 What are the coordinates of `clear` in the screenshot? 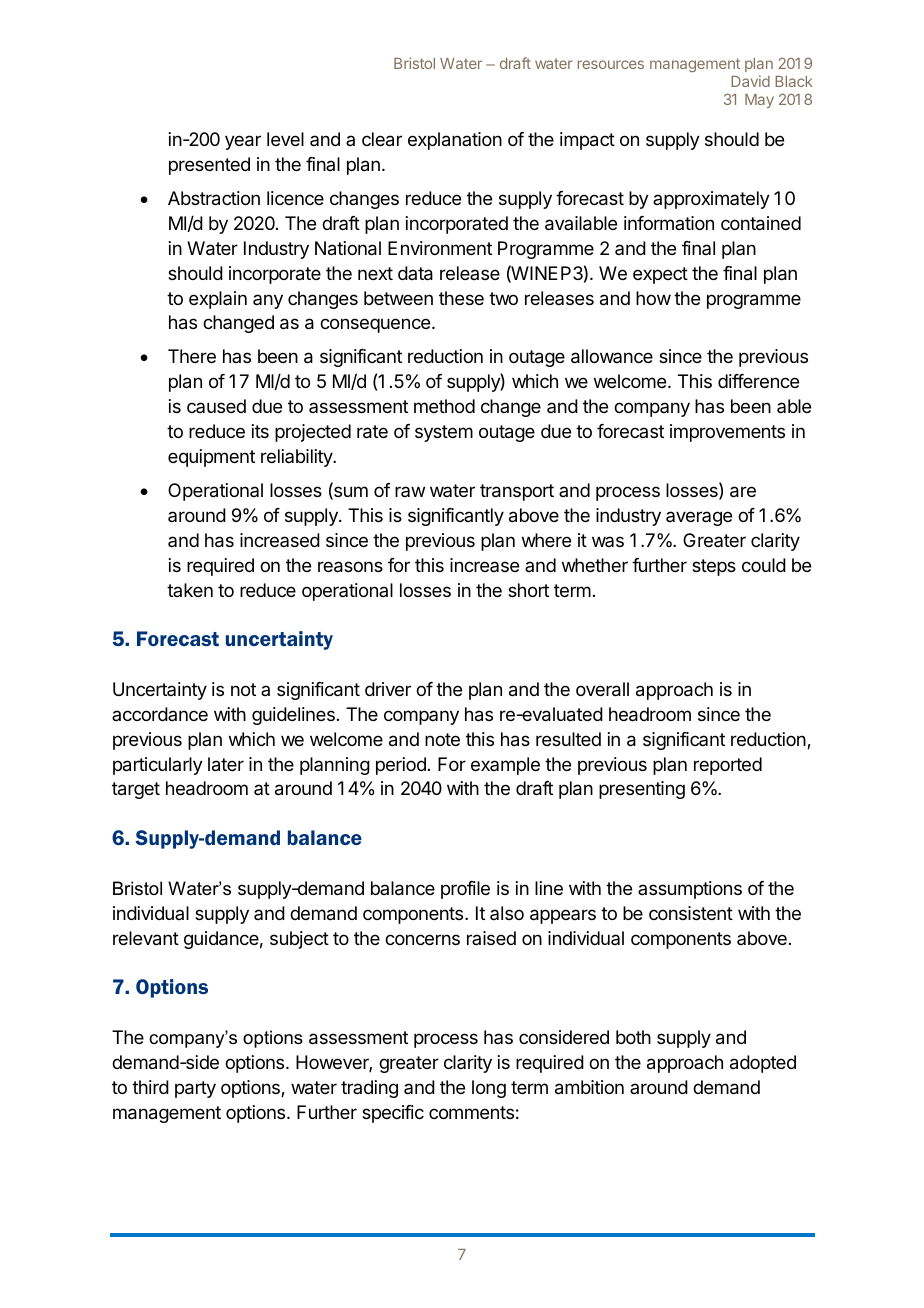 It's located at (382, 139).
